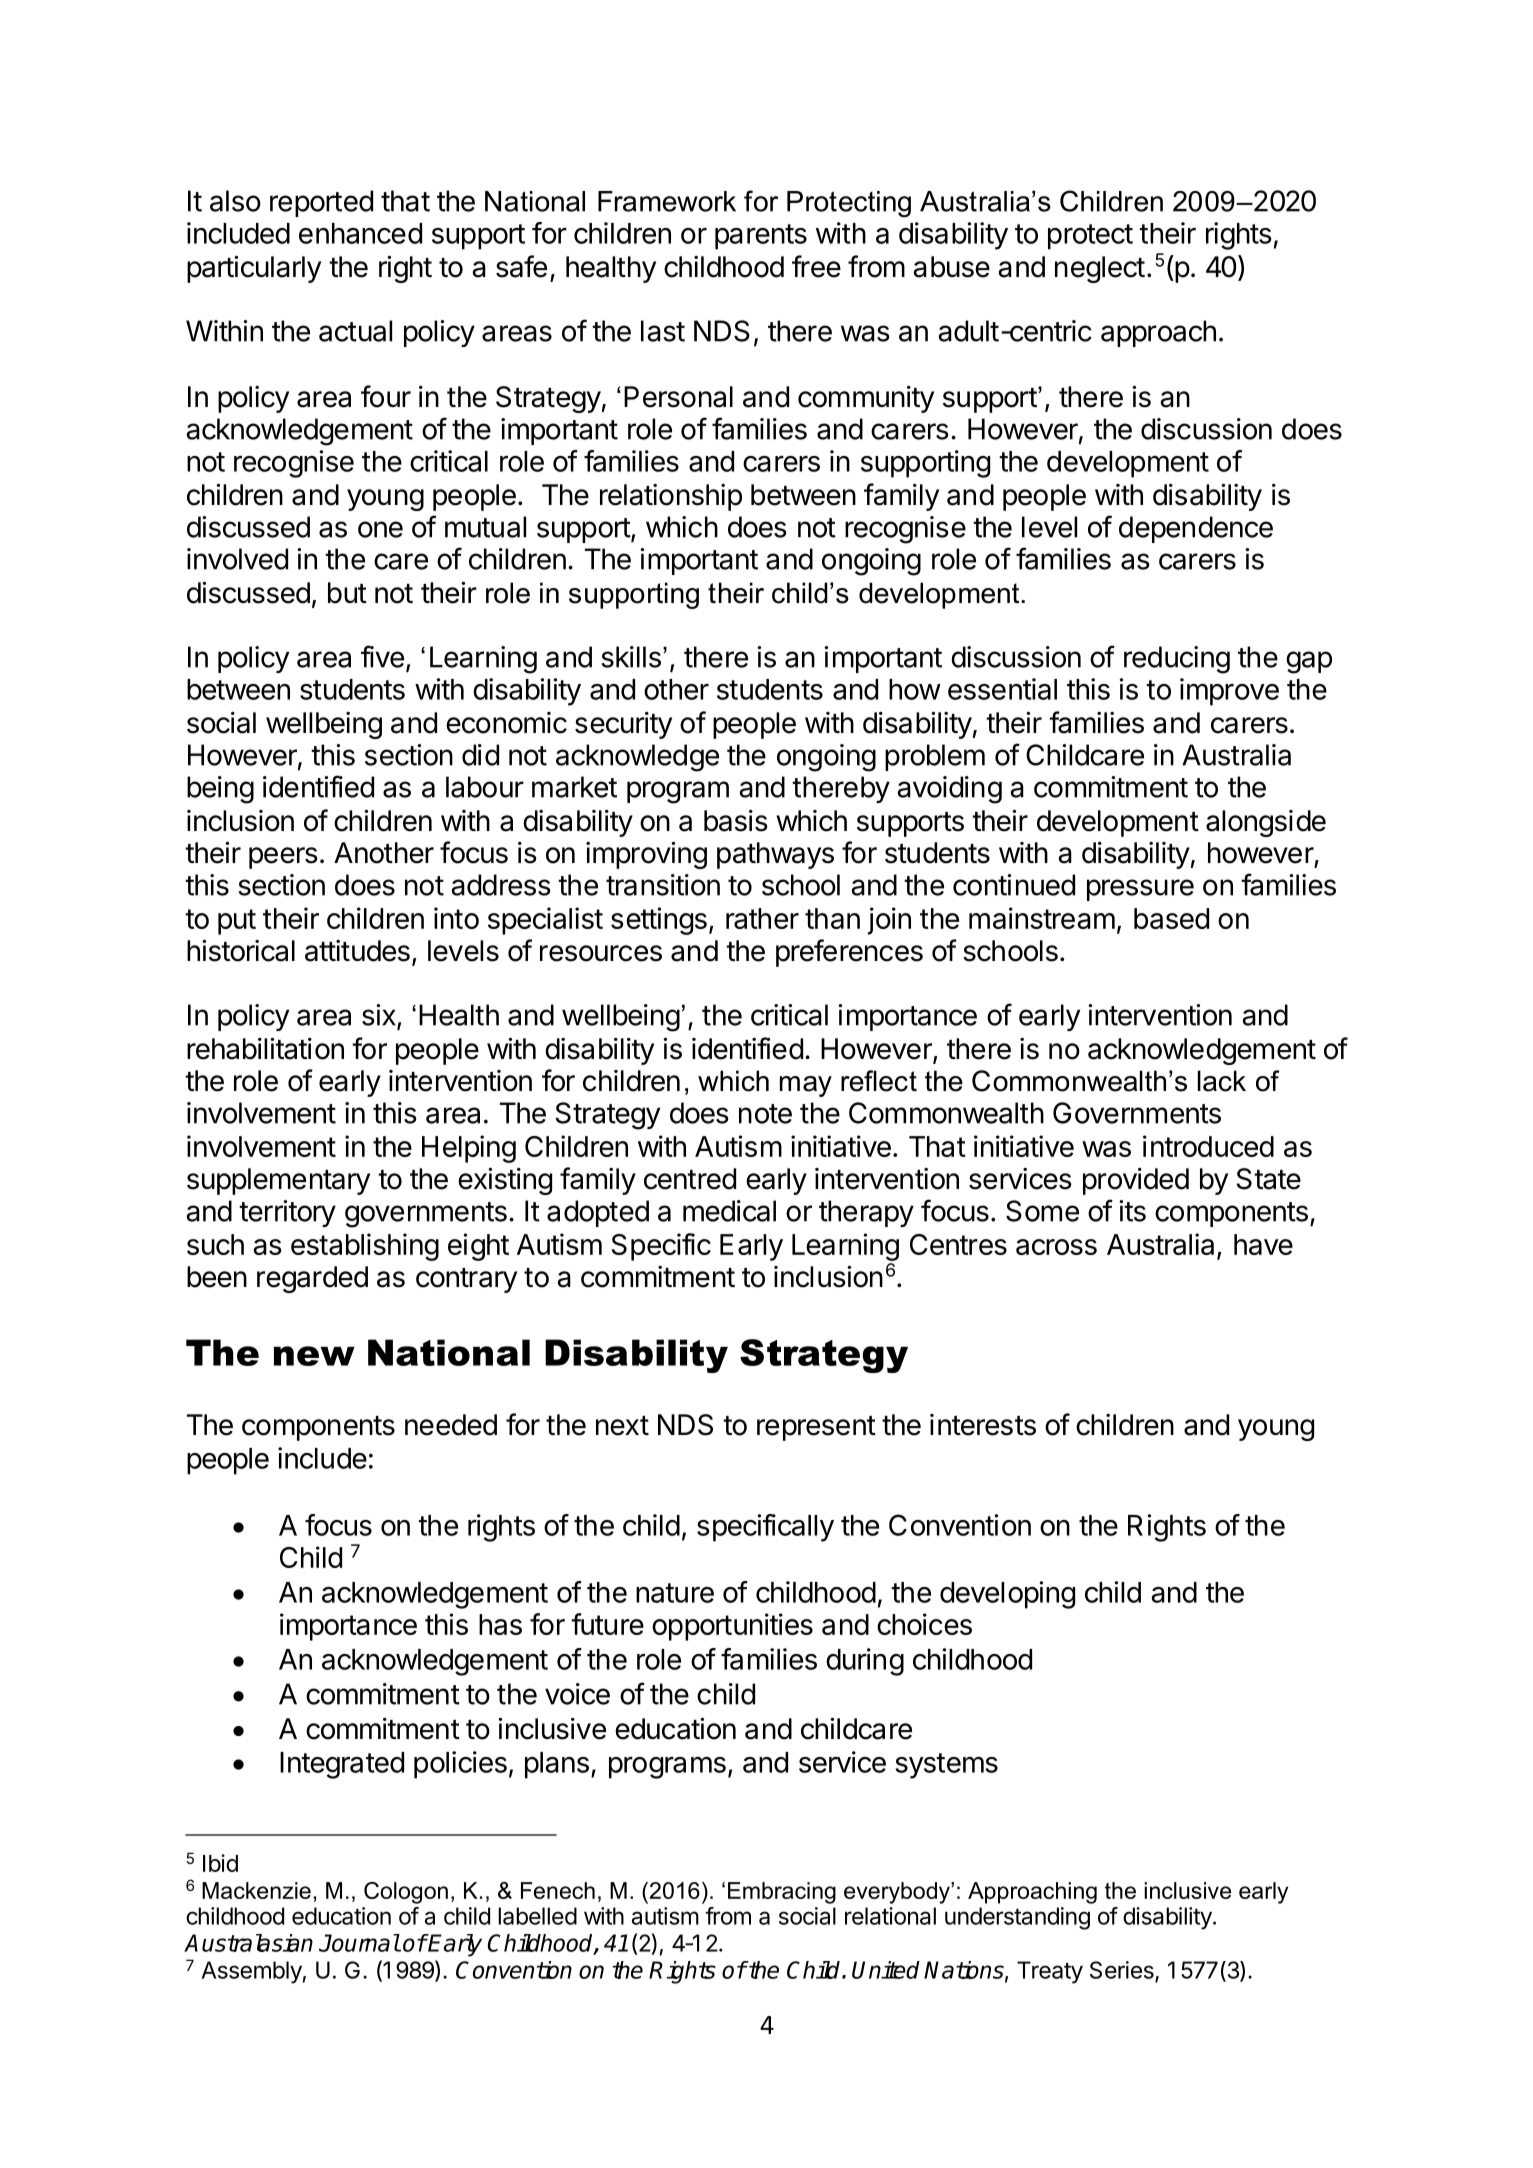 The height and width of the document is (2168, 1533). Describe the element at coordinates (360, 233) in the document. I see `enhanced` at that location.
